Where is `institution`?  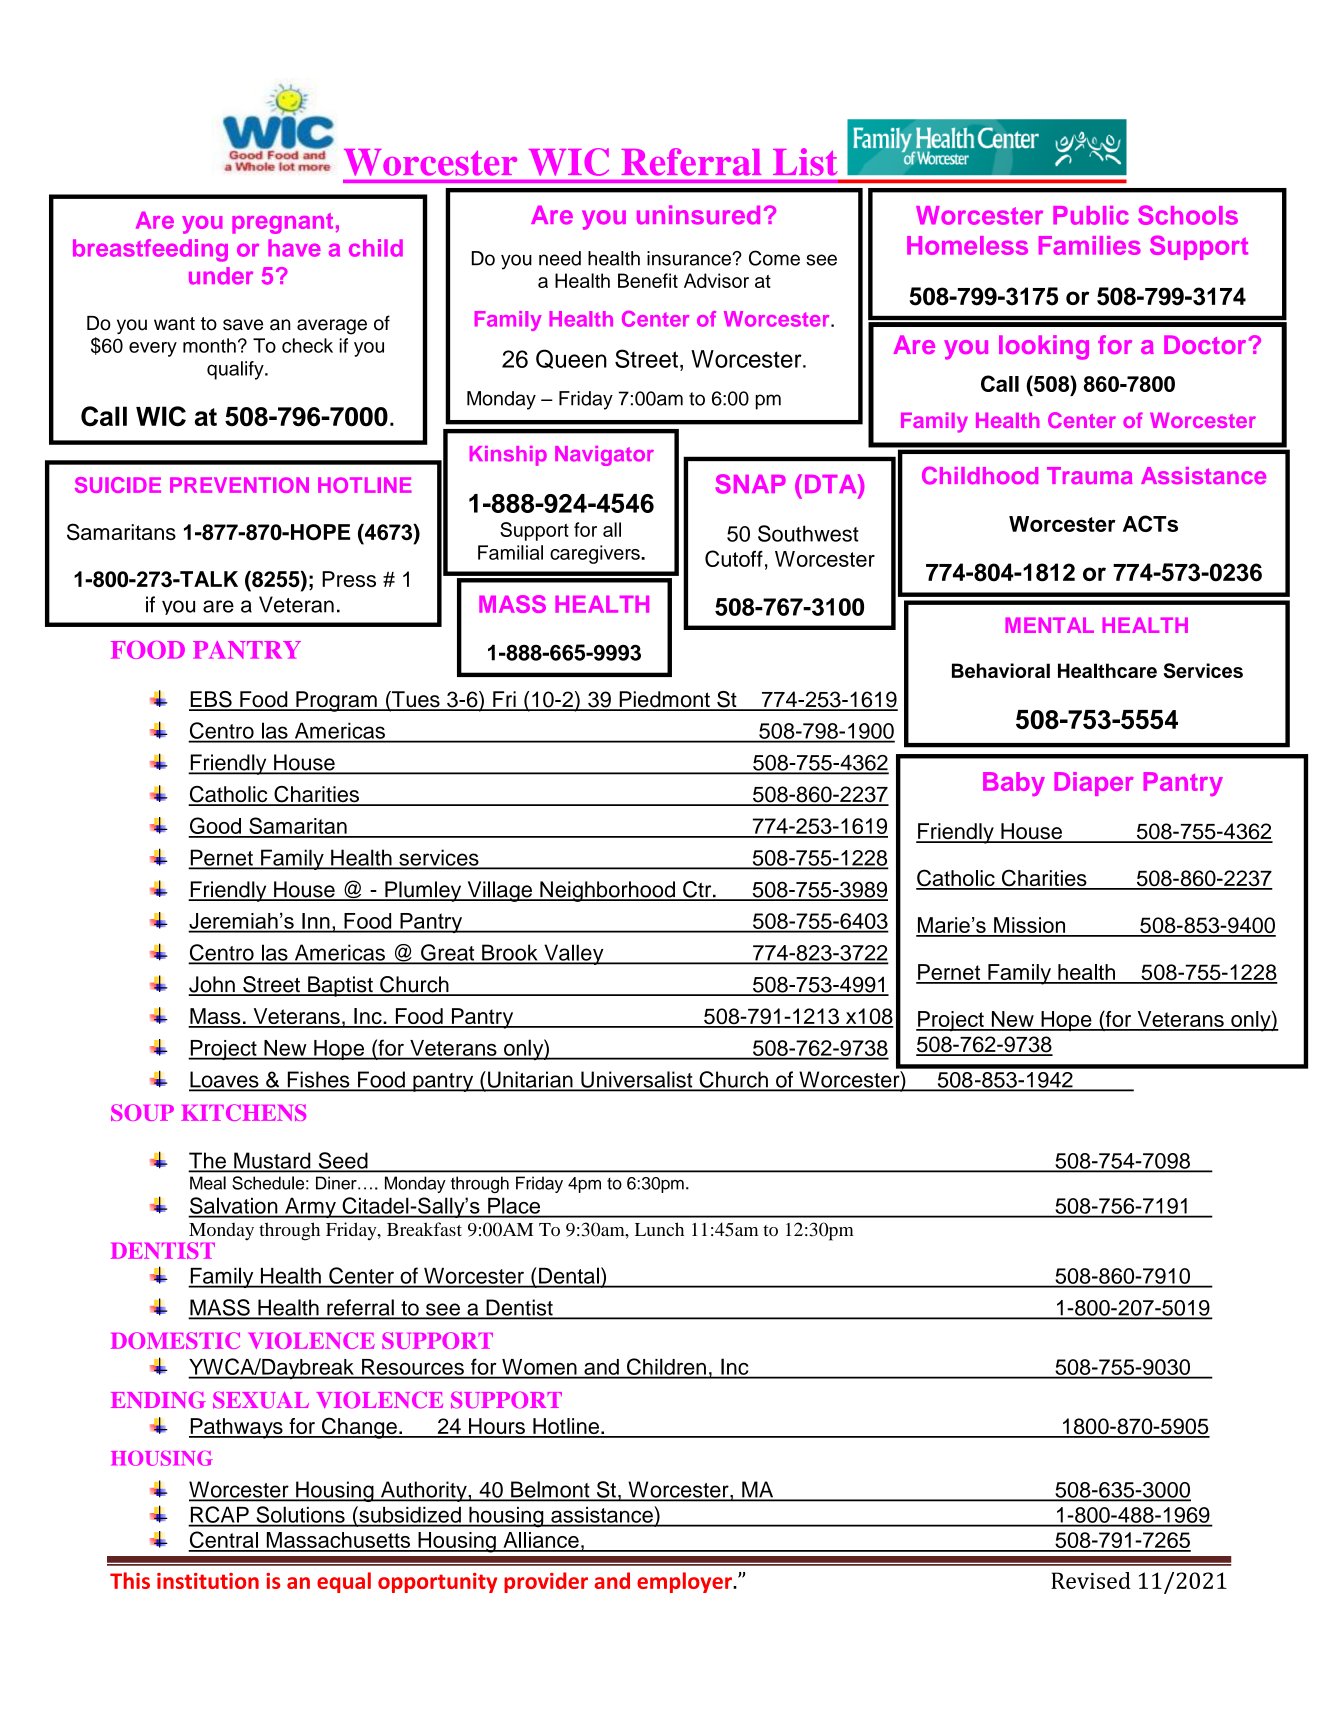 institution is located at coordinates (208, 1581).
